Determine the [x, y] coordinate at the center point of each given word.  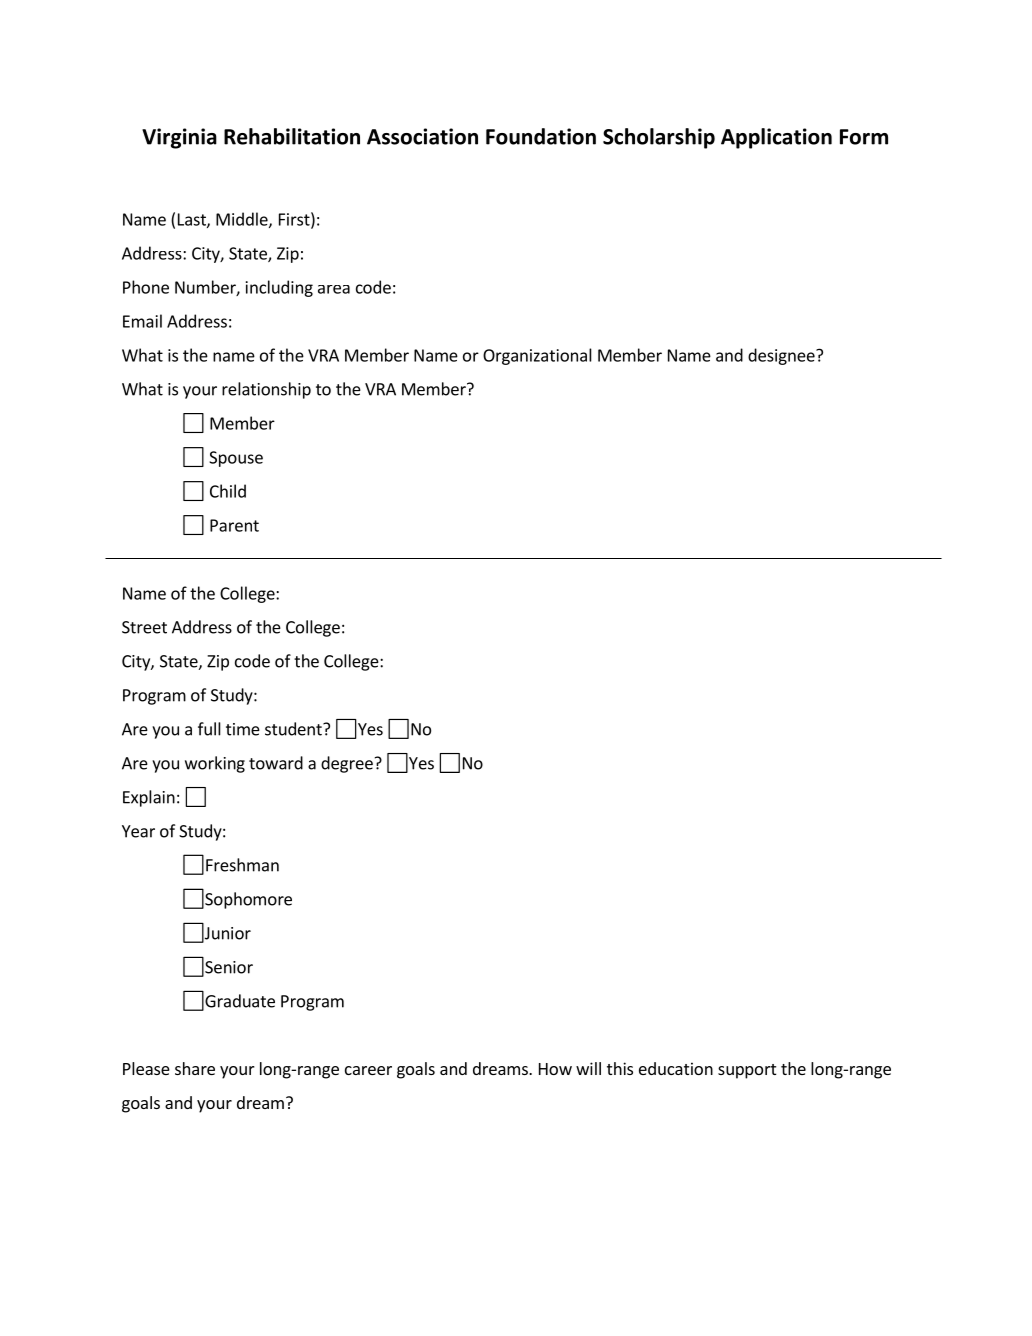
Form [864, 137]
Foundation [541, 136]
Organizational [537, 356]
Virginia [179, 138]
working [215, 764]
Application [776, 138]
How [555, 1069]
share [195, 1068]
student [294, 729]
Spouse [236, 459]
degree [347, 764]
